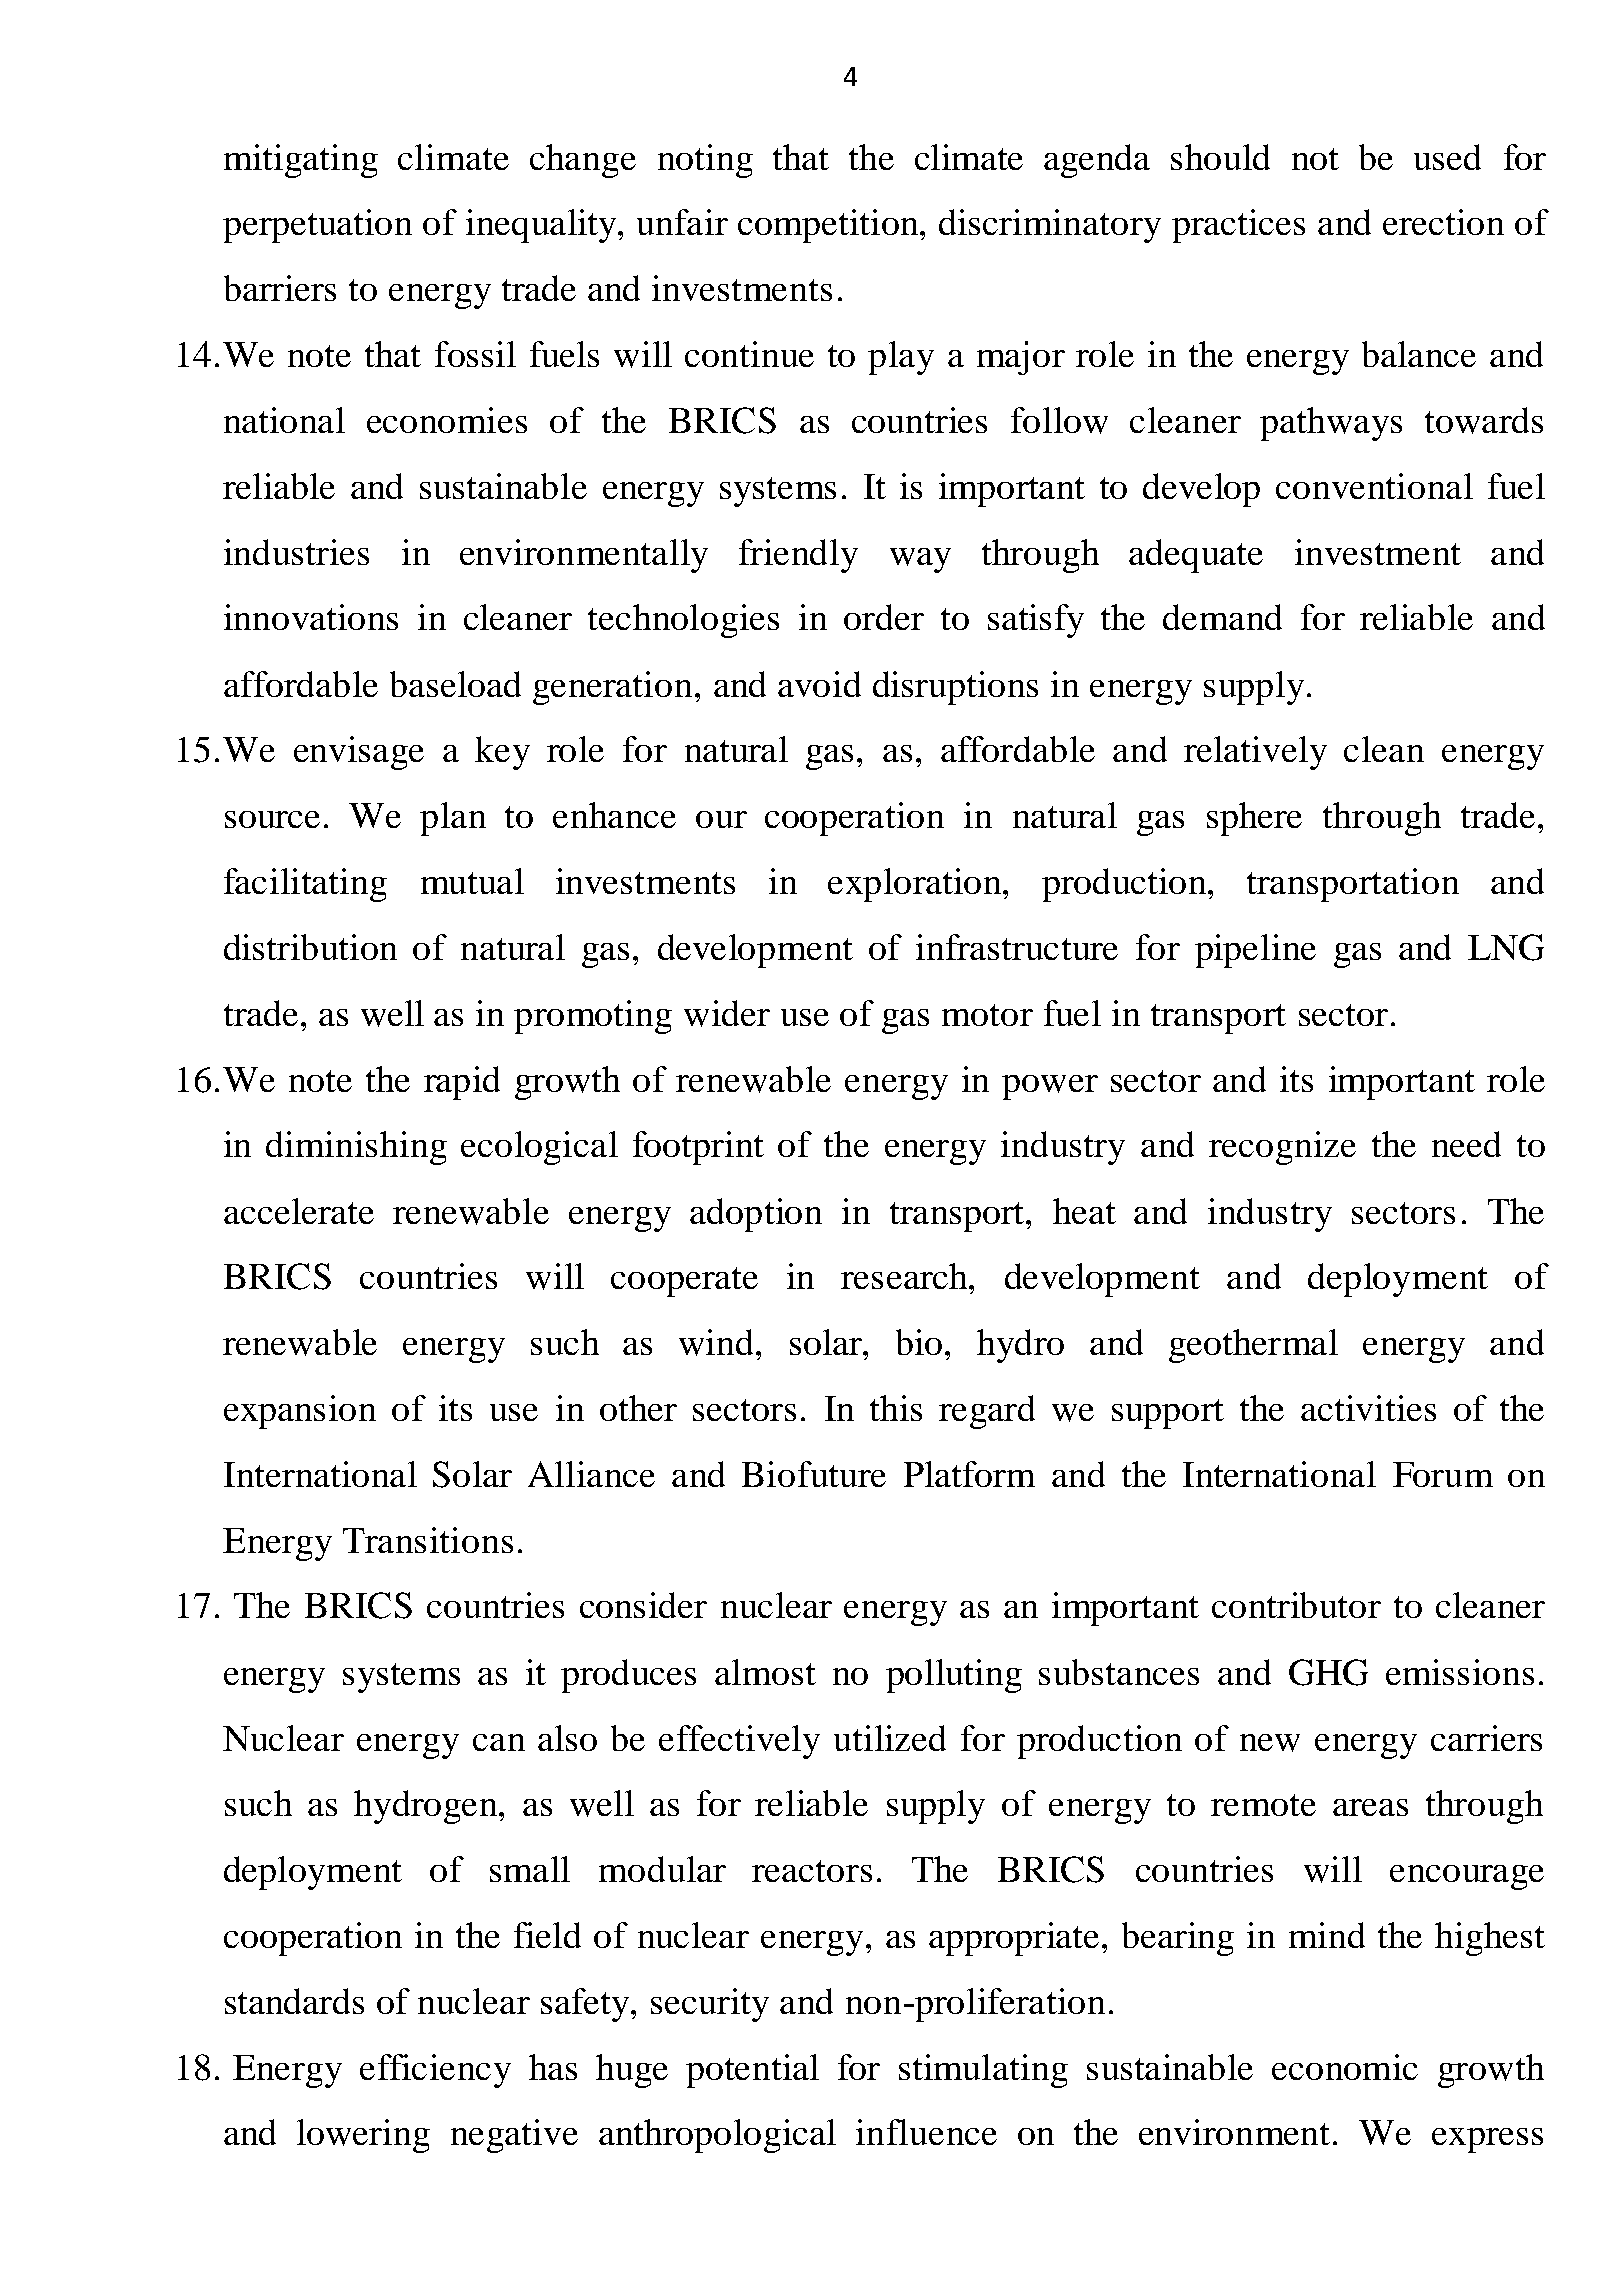  Describe the element at coordinates (830, 226) in the screenshot. I see `competition` at that location.
